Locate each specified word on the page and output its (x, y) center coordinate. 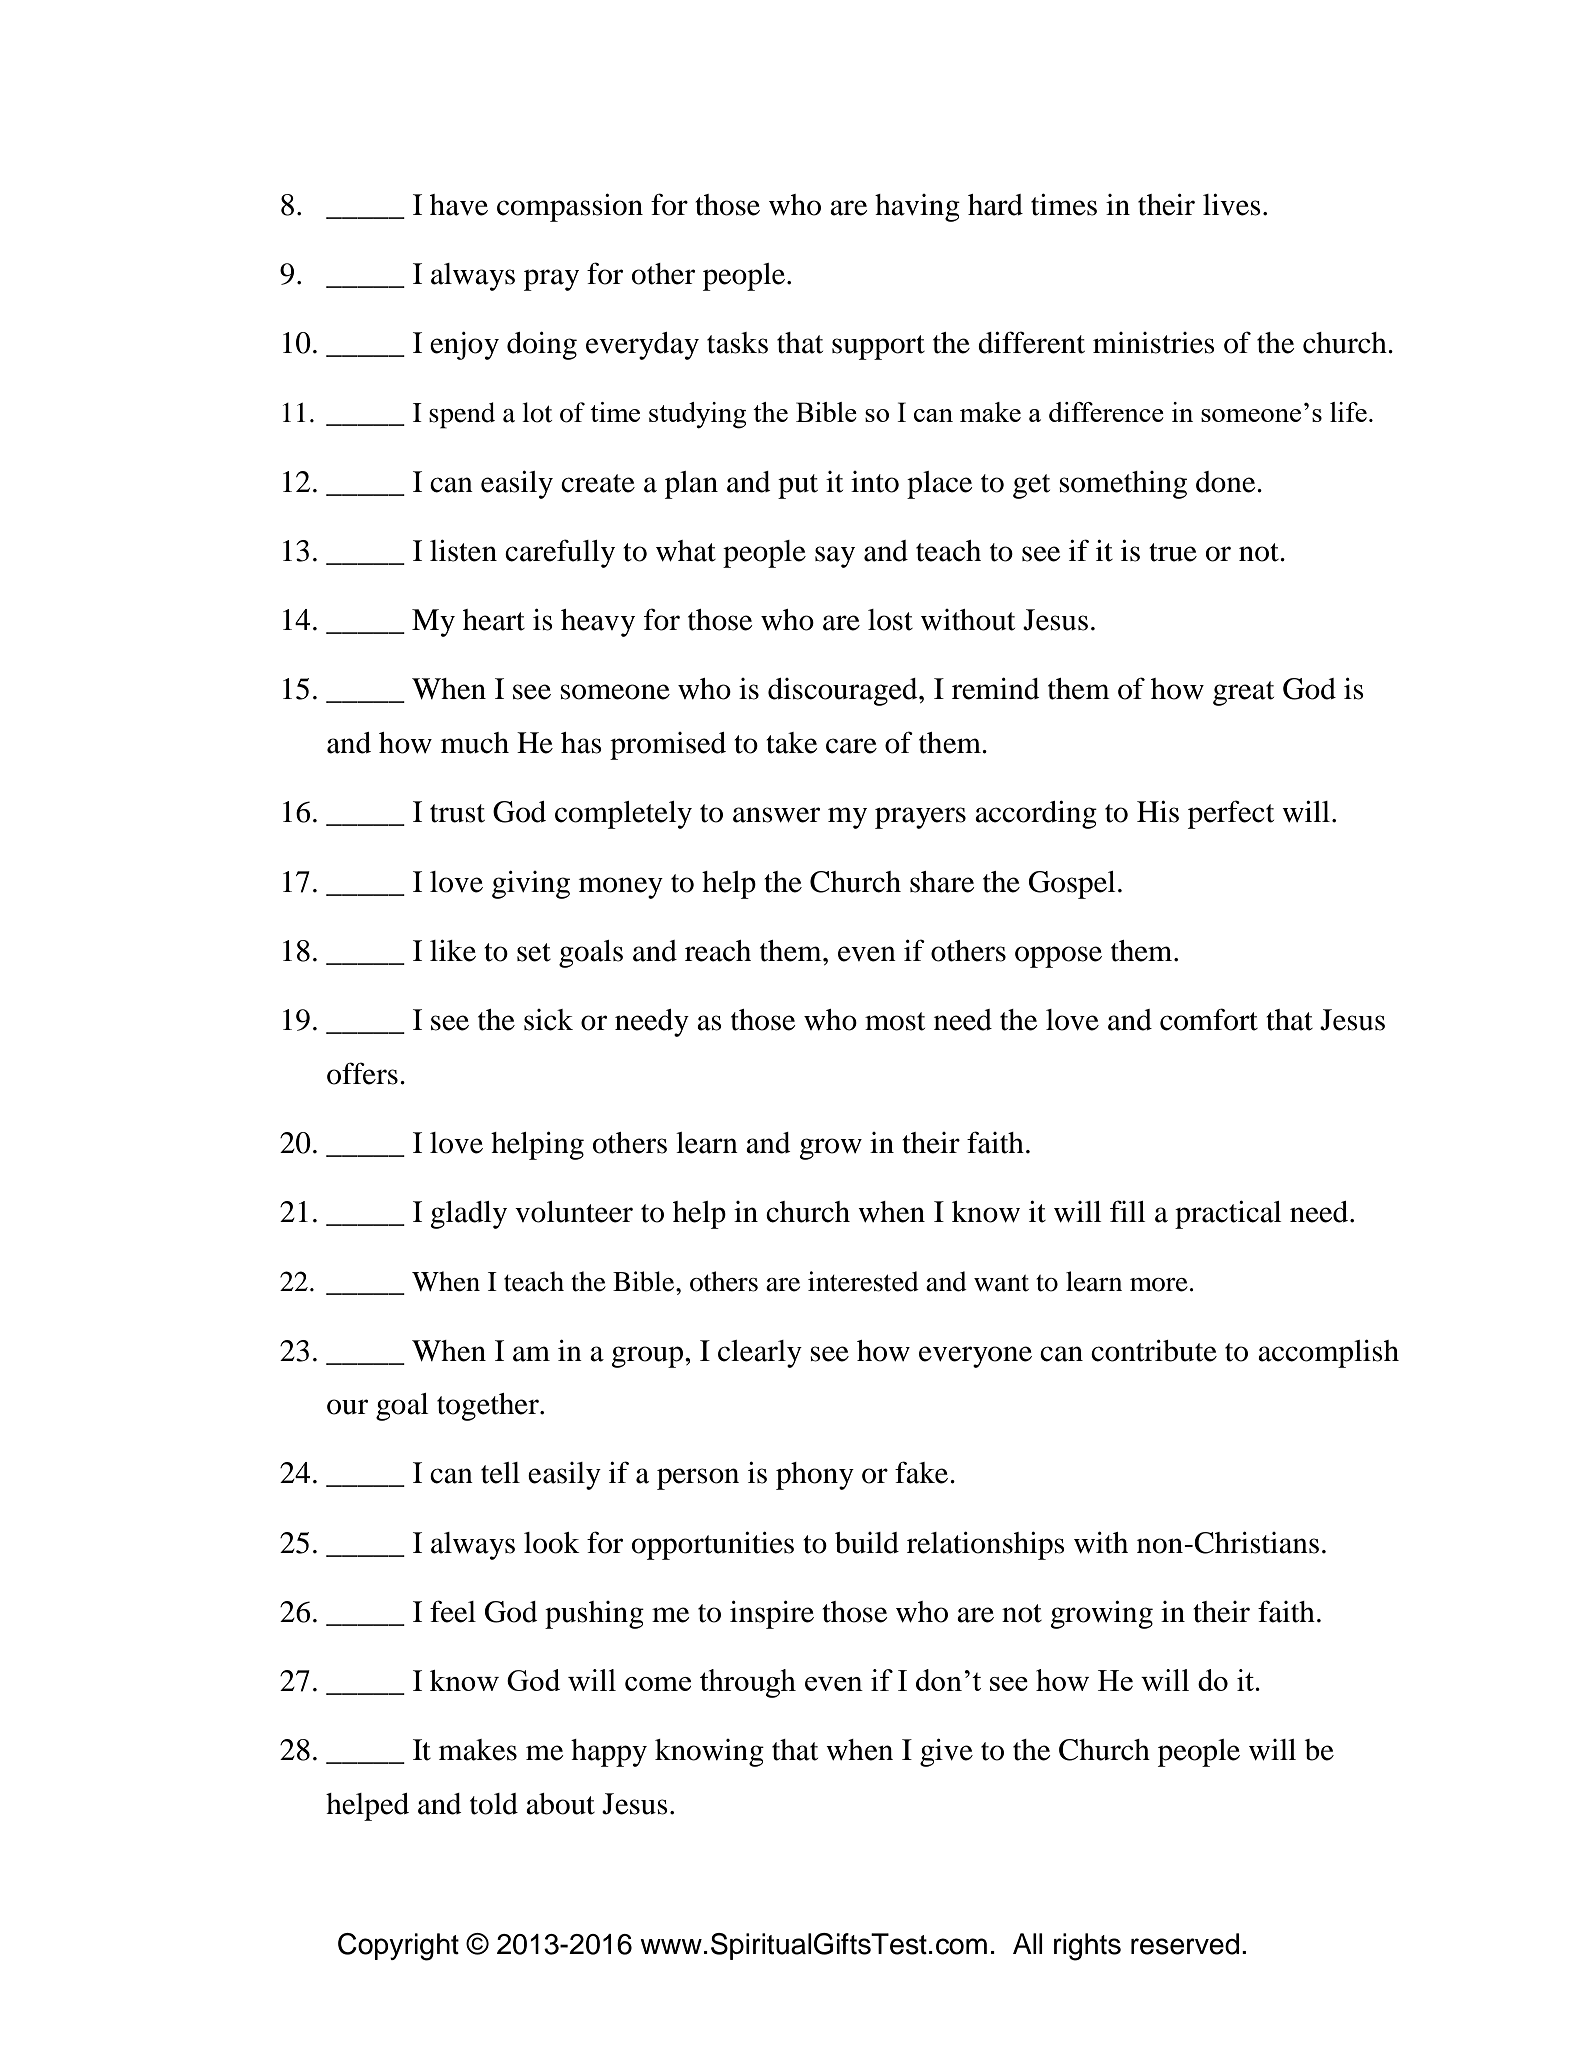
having (917, 208)
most (895, 1021)
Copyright (398, 1947)
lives (1232, 205)
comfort (1209, 1019)
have (459, 205)
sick (548, 1020)
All (1028, 1943)
